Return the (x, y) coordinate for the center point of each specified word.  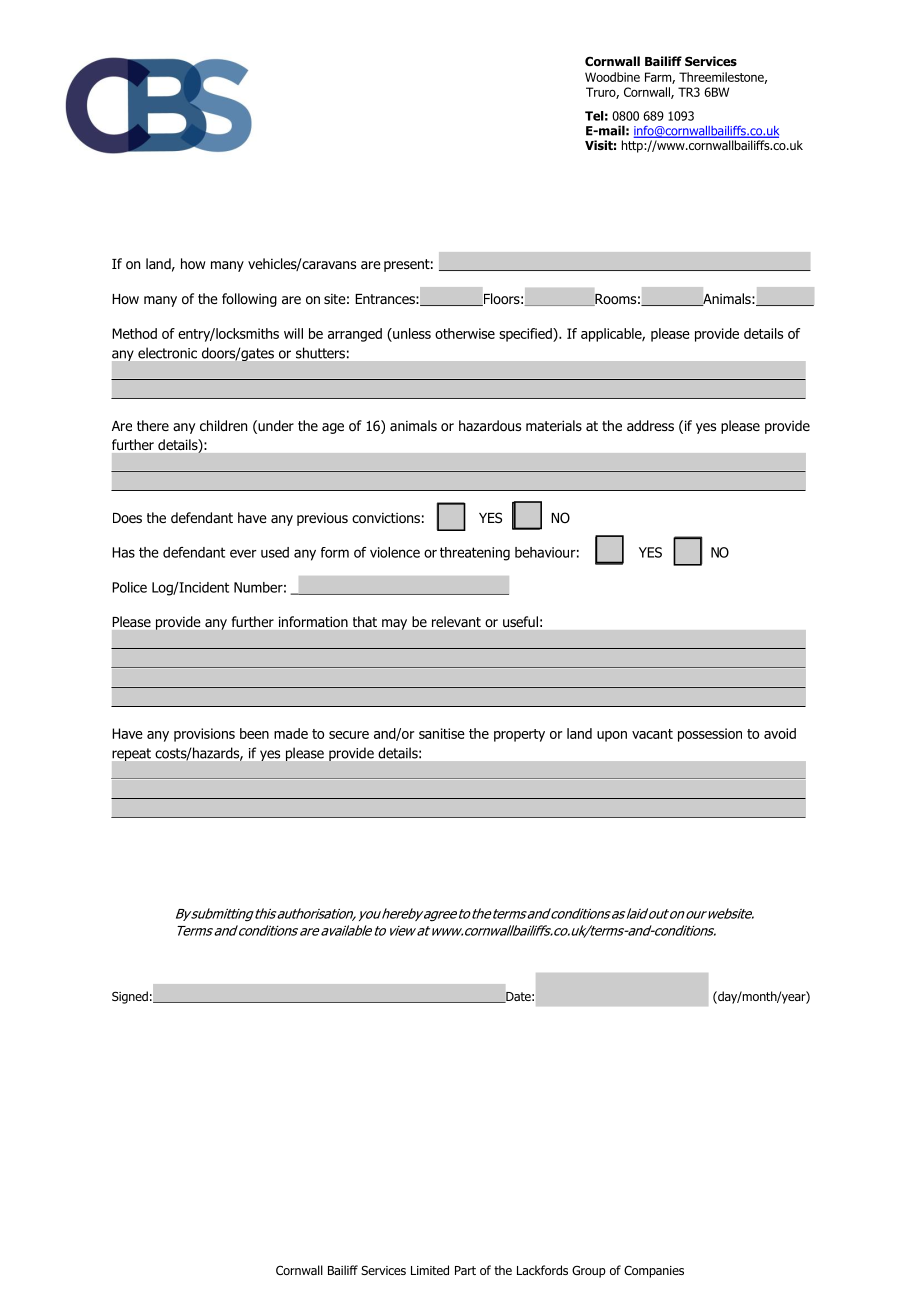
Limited (430, 1270)
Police (129, 587)
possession (710, 735)
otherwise (465, 333)
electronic (167, 353)
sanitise (442, 733)
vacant (652, 734)
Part (465, 1270)
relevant (456, 621)
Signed (130, 997)
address (650, 426)
